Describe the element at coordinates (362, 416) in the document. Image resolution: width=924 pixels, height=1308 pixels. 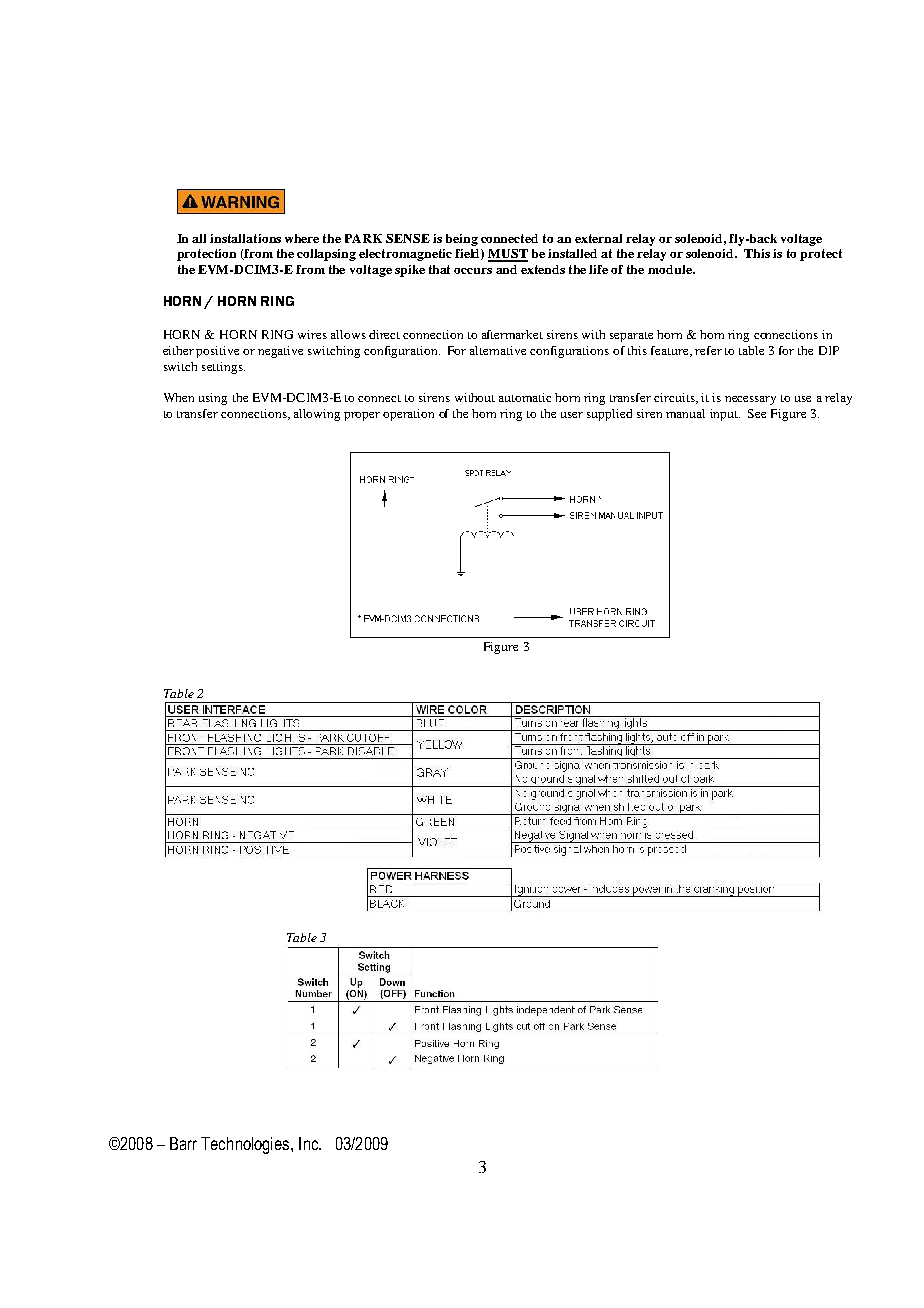
I see `proper` at that location.
